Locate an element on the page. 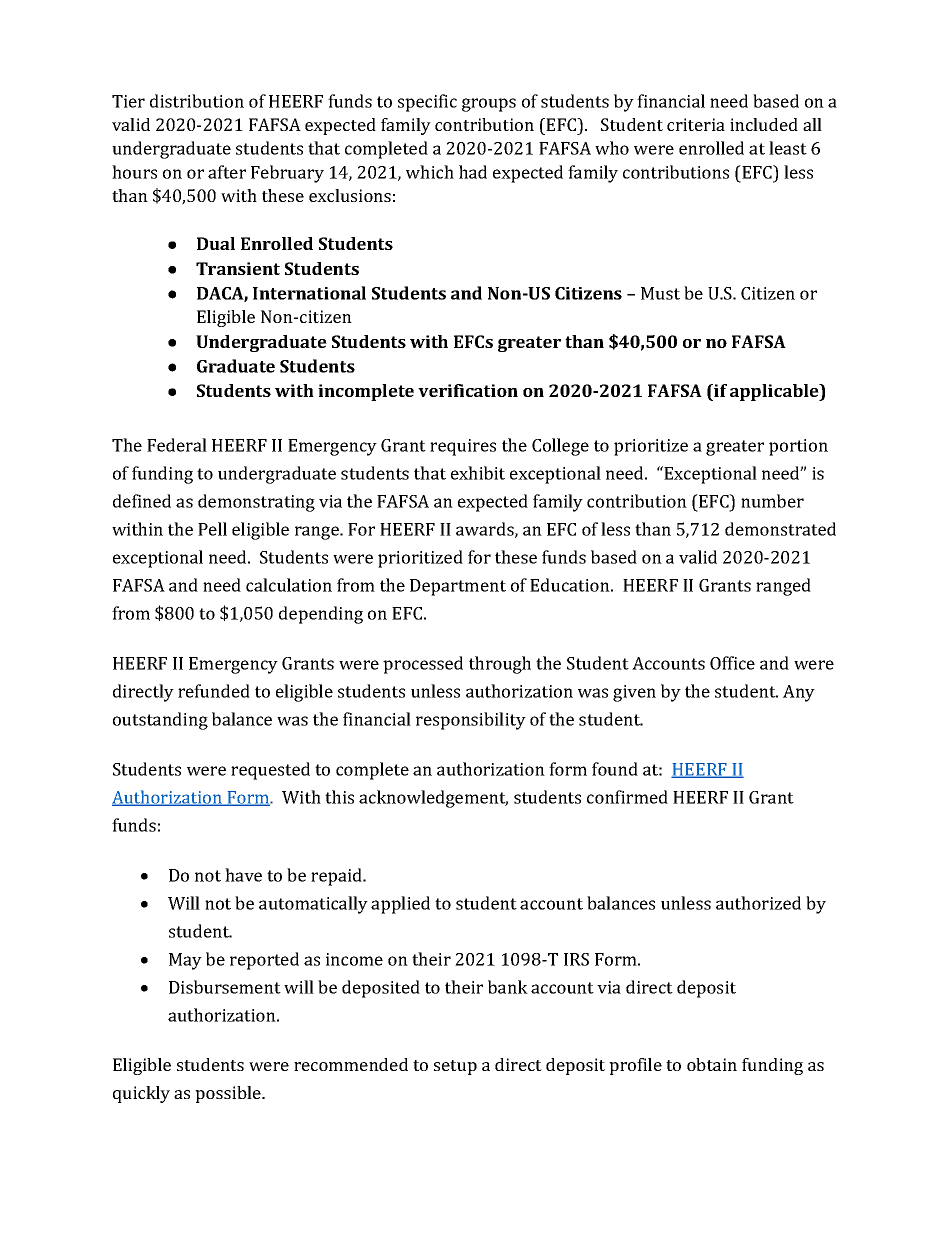  Office is located at coordinates (732, 663).
